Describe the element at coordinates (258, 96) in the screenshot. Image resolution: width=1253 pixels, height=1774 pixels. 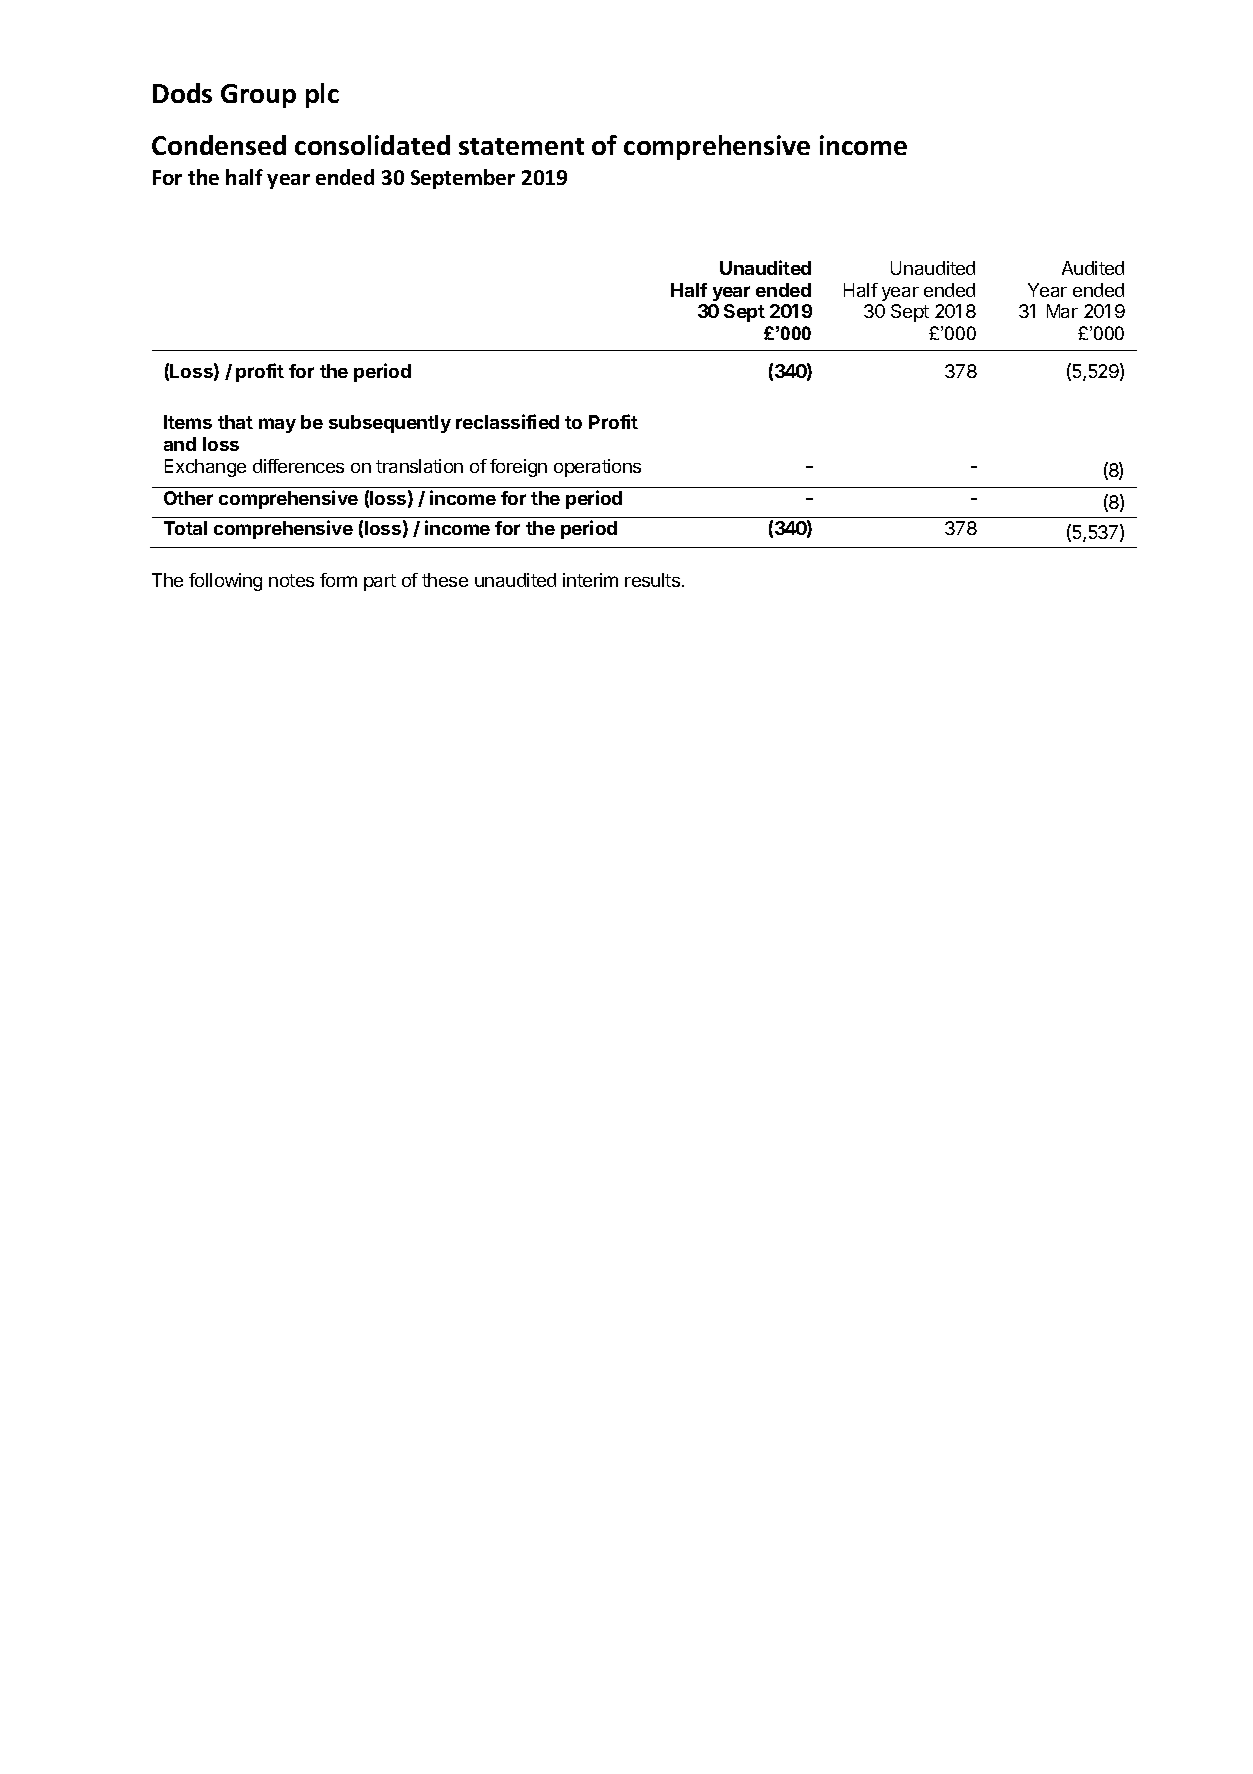
I see `Group` at that location.
